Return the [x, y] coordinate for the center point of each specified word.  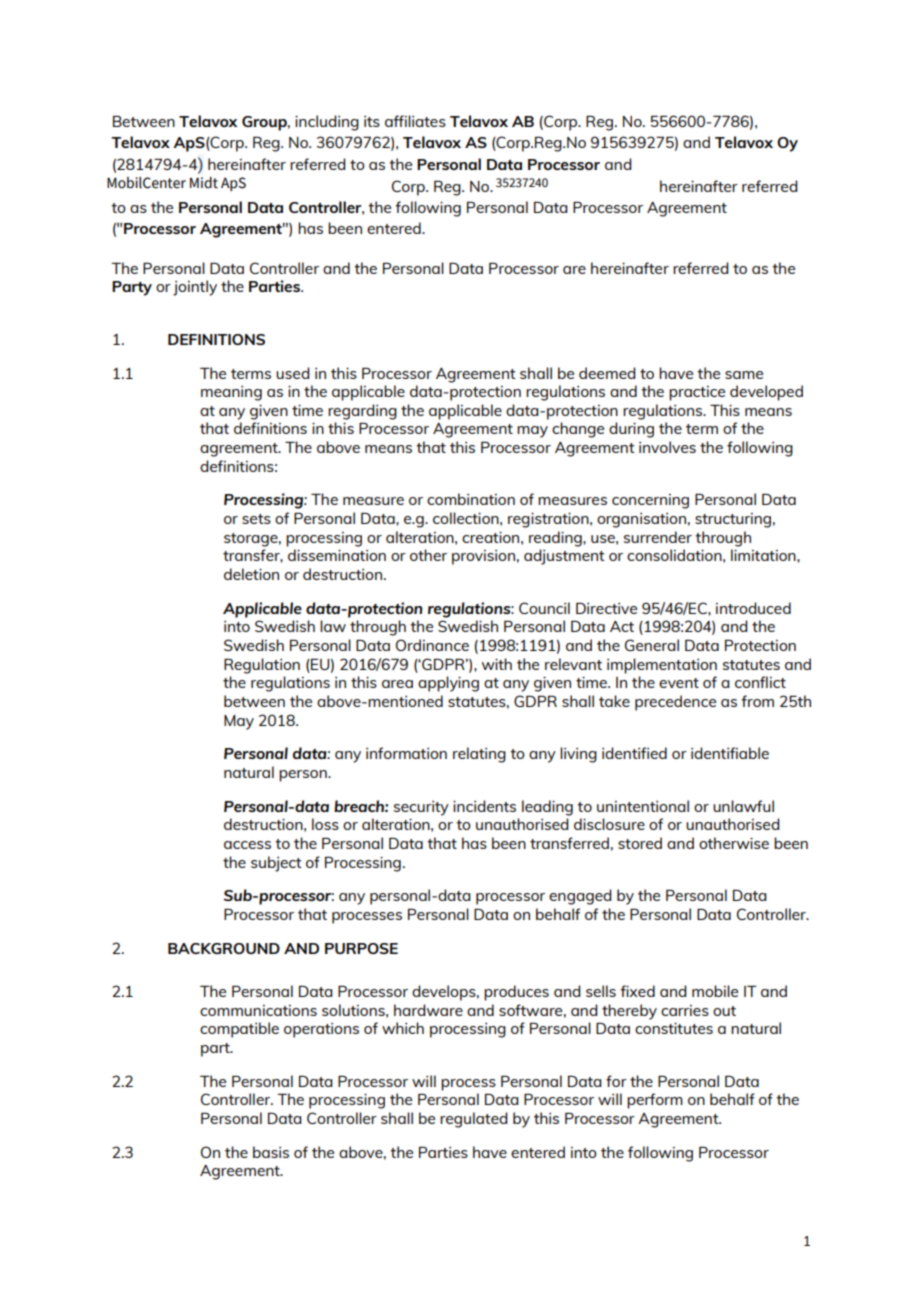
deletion [251, 574]
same [744, 375]
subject [276, 864]
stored [640, 843]
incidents [484, 806]
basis [271, 1152]
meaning [231, 393]
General [652, 645]
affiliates [415, 121]
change [578, 430]
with [497, 664]
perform [655, 1101]
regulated [474, 1120]
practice [697, 393]
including [327, 123]
